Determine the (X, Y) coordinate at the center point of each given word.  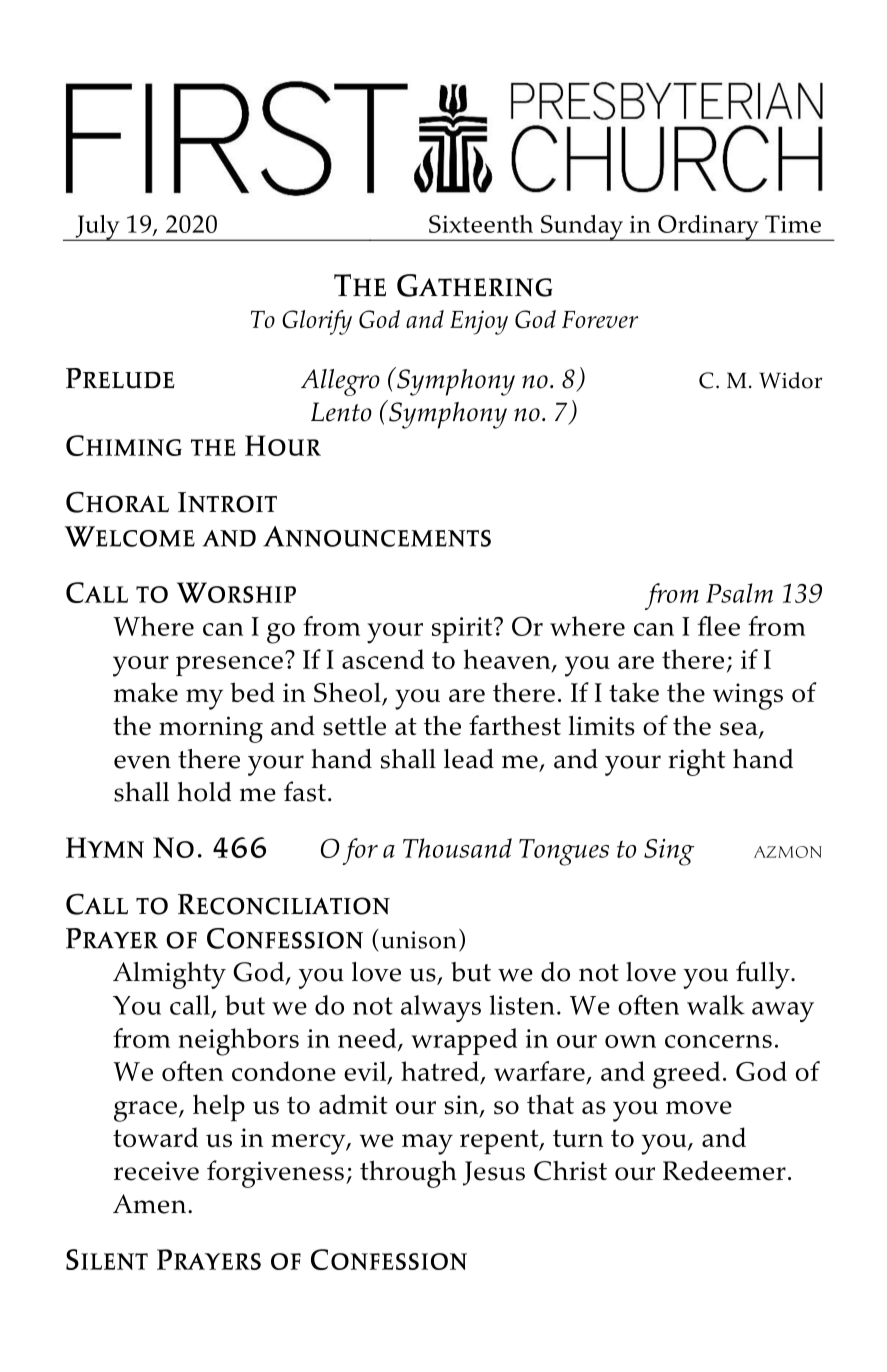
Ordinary (708, 228)
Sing (669, 852)
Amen (149, 1204)
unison (419, 940)
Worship (236, 592)
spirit (463, 630)
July (97, 228)
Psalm (739, 593)
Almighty (169, 975)
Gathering (474, 285)
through (408, 1174)
